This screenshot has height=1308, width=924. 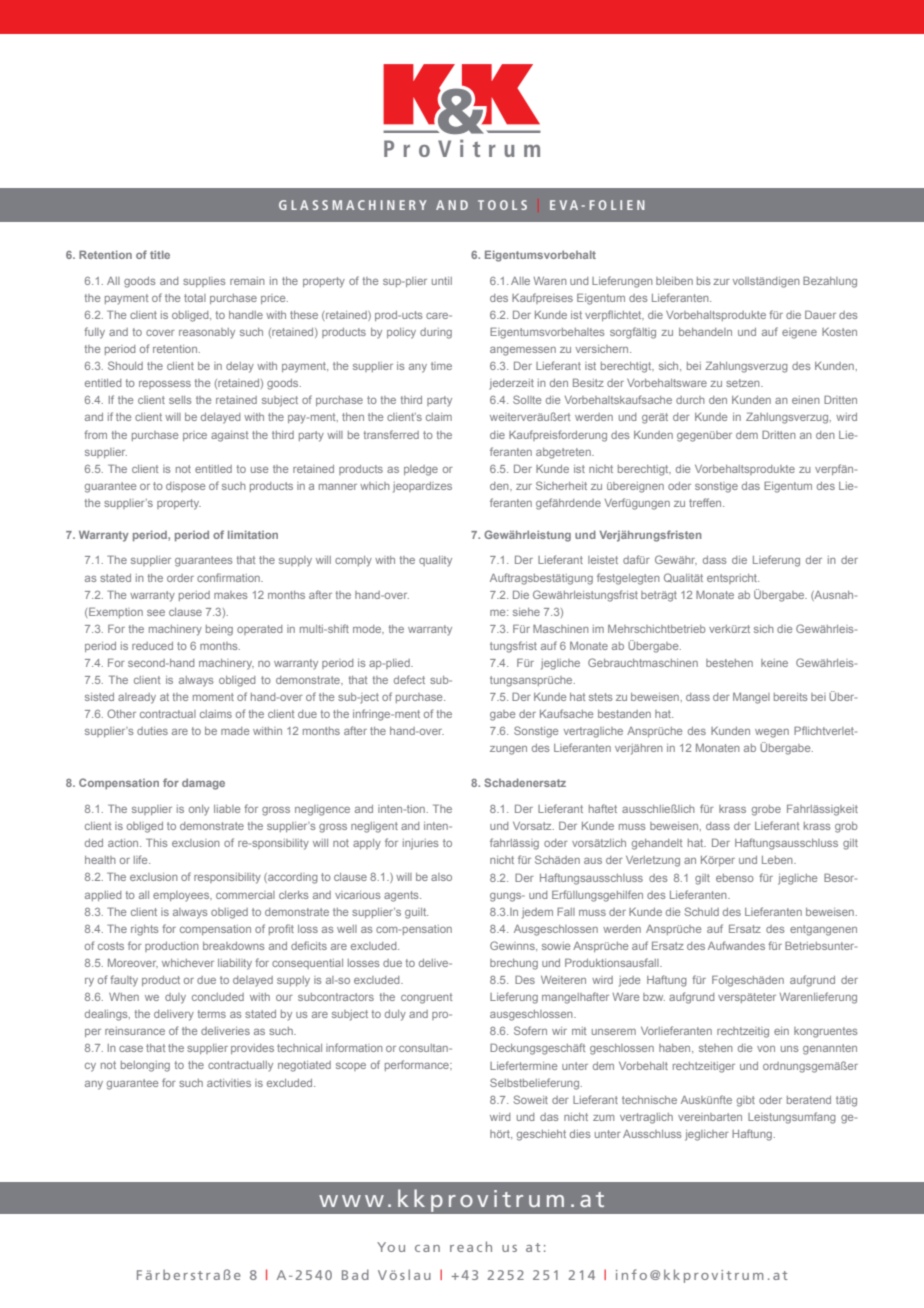 What do you see at coordinates (211, 1014) in the screenshot?
I see `terms` at bounding box center [211, 1014].
